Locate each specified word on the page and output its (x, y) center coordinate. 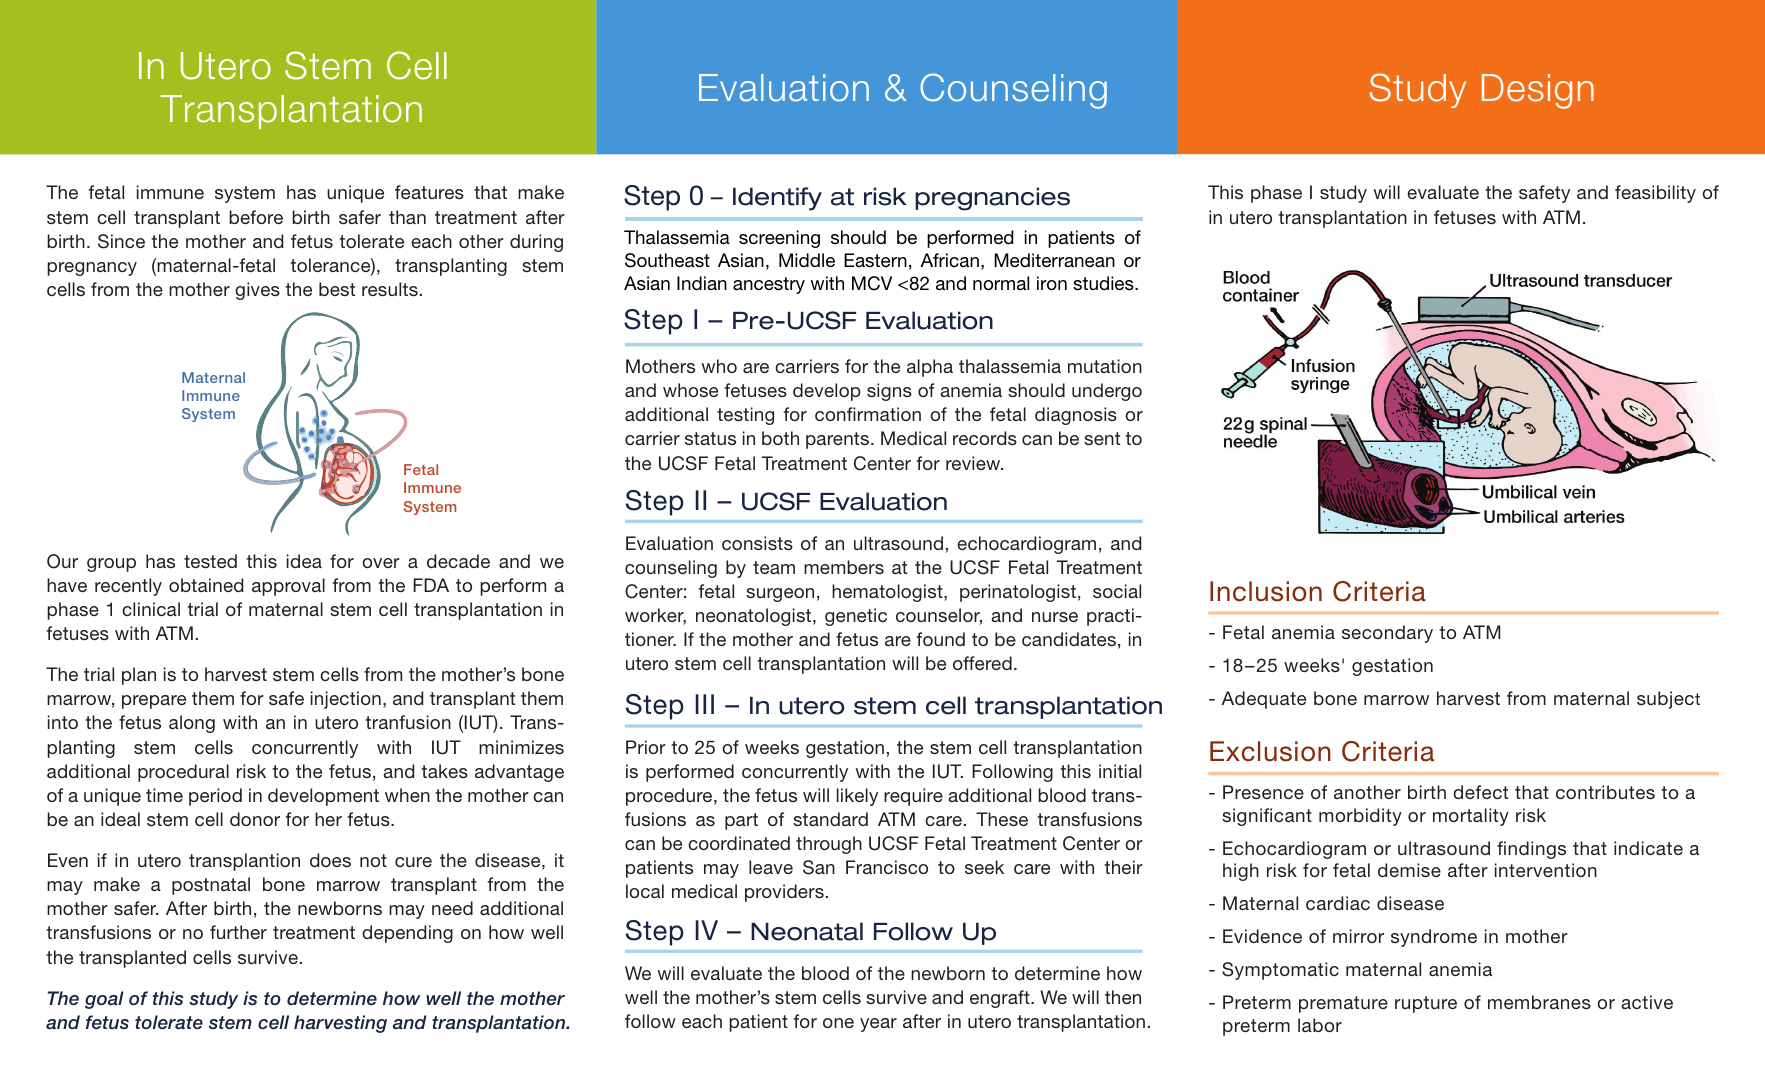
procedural (183, 773)
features (429, 192)
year (878, 1025)
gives (257, 291)
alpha (930, 368)
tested (210, 561)
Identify (777, 199)
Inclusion (1266, 591)
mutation (1105, 366)
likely (857, 797)
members (844, 567)
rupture (1426, 1004)
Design (1538, 91)
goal (104, 1000)
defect (1480, 792)
